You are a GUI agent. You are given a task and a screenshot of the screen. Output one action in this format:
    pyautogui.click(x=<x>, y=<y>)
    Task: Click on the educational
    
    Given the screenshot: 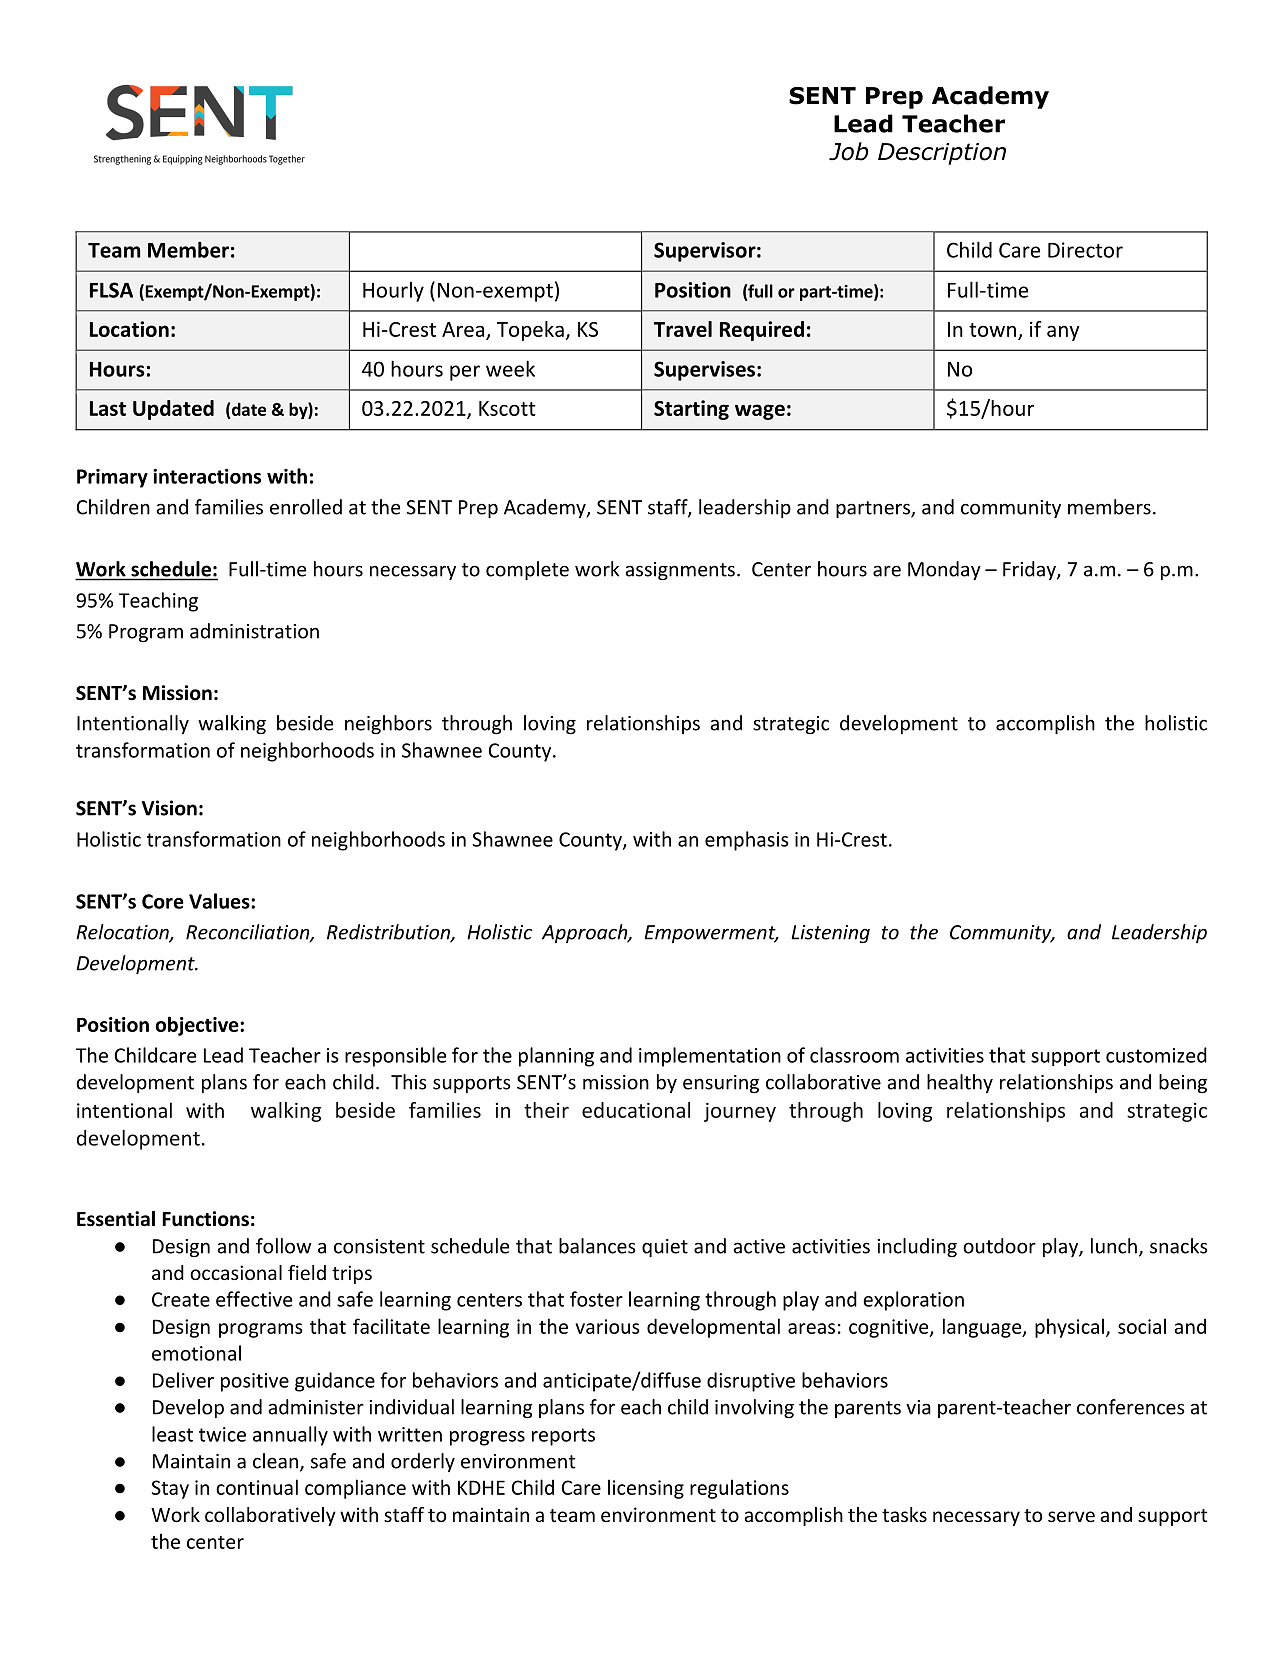 What is the action you would take?
    pyautogui.click(x=636, y=1110)
